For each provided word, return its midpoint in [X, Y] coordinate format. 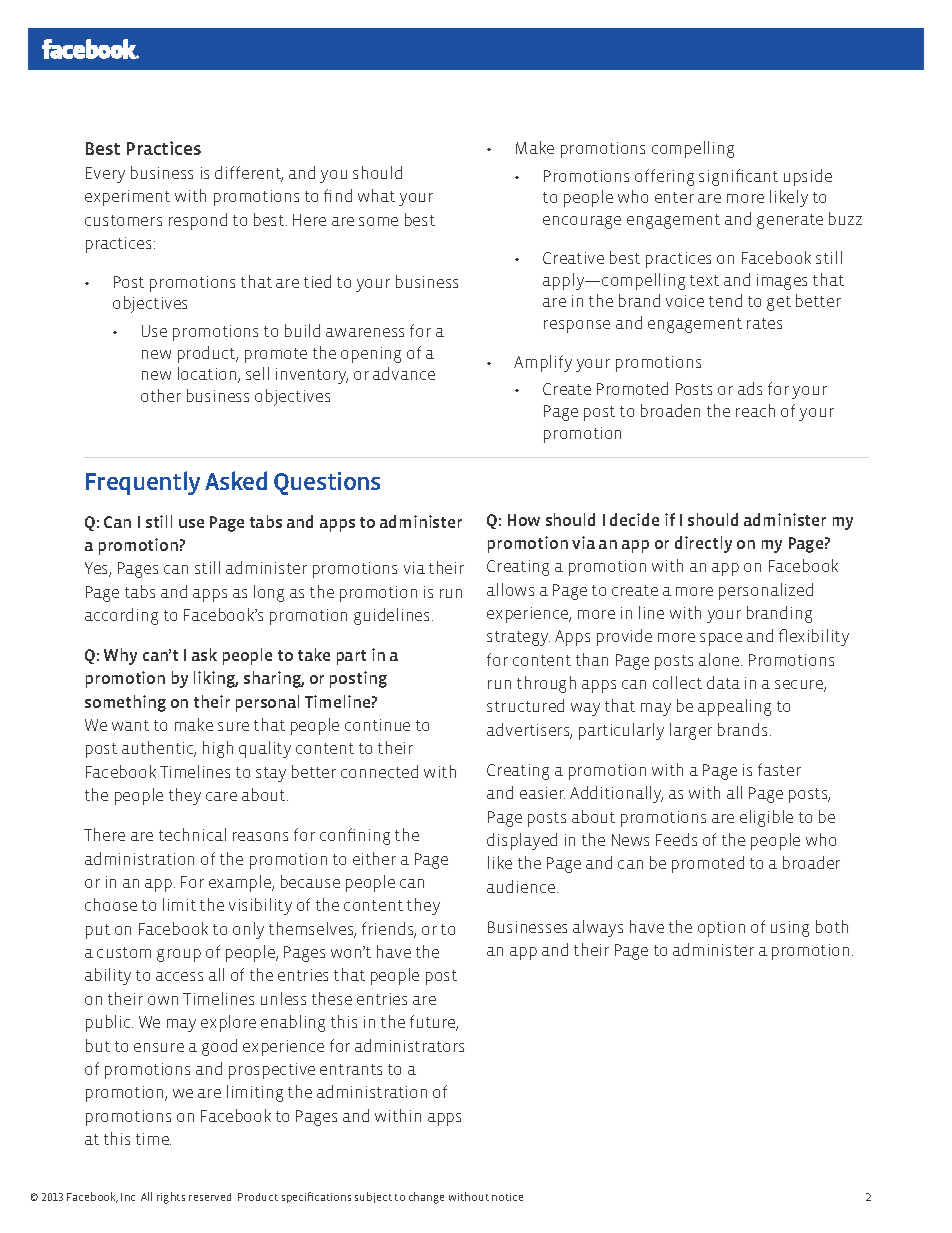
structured [525, 705]
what [376, 195]
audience [522, 886]
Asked [236, 480]
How [524, 520]
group [179, 955]
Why [120, 656]
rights [171, 1198]
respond [198, 221]
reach [755, 410]
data [723, 682]
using [790, 929]
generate [790, 221]
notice [507, 1197]
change [426, 1198]
